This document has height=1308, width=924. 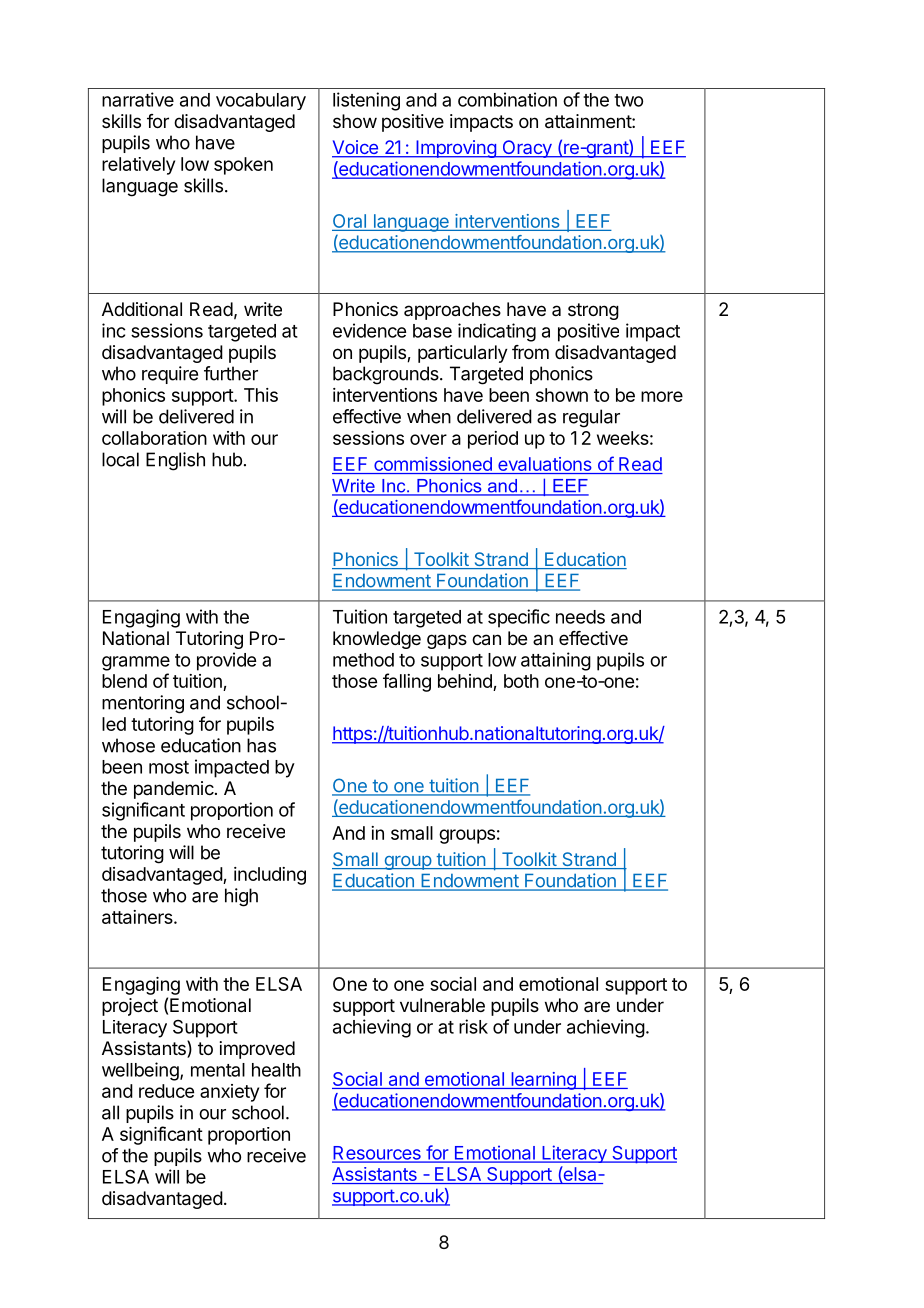 I want to click on including, so click(x=270, y=876).
